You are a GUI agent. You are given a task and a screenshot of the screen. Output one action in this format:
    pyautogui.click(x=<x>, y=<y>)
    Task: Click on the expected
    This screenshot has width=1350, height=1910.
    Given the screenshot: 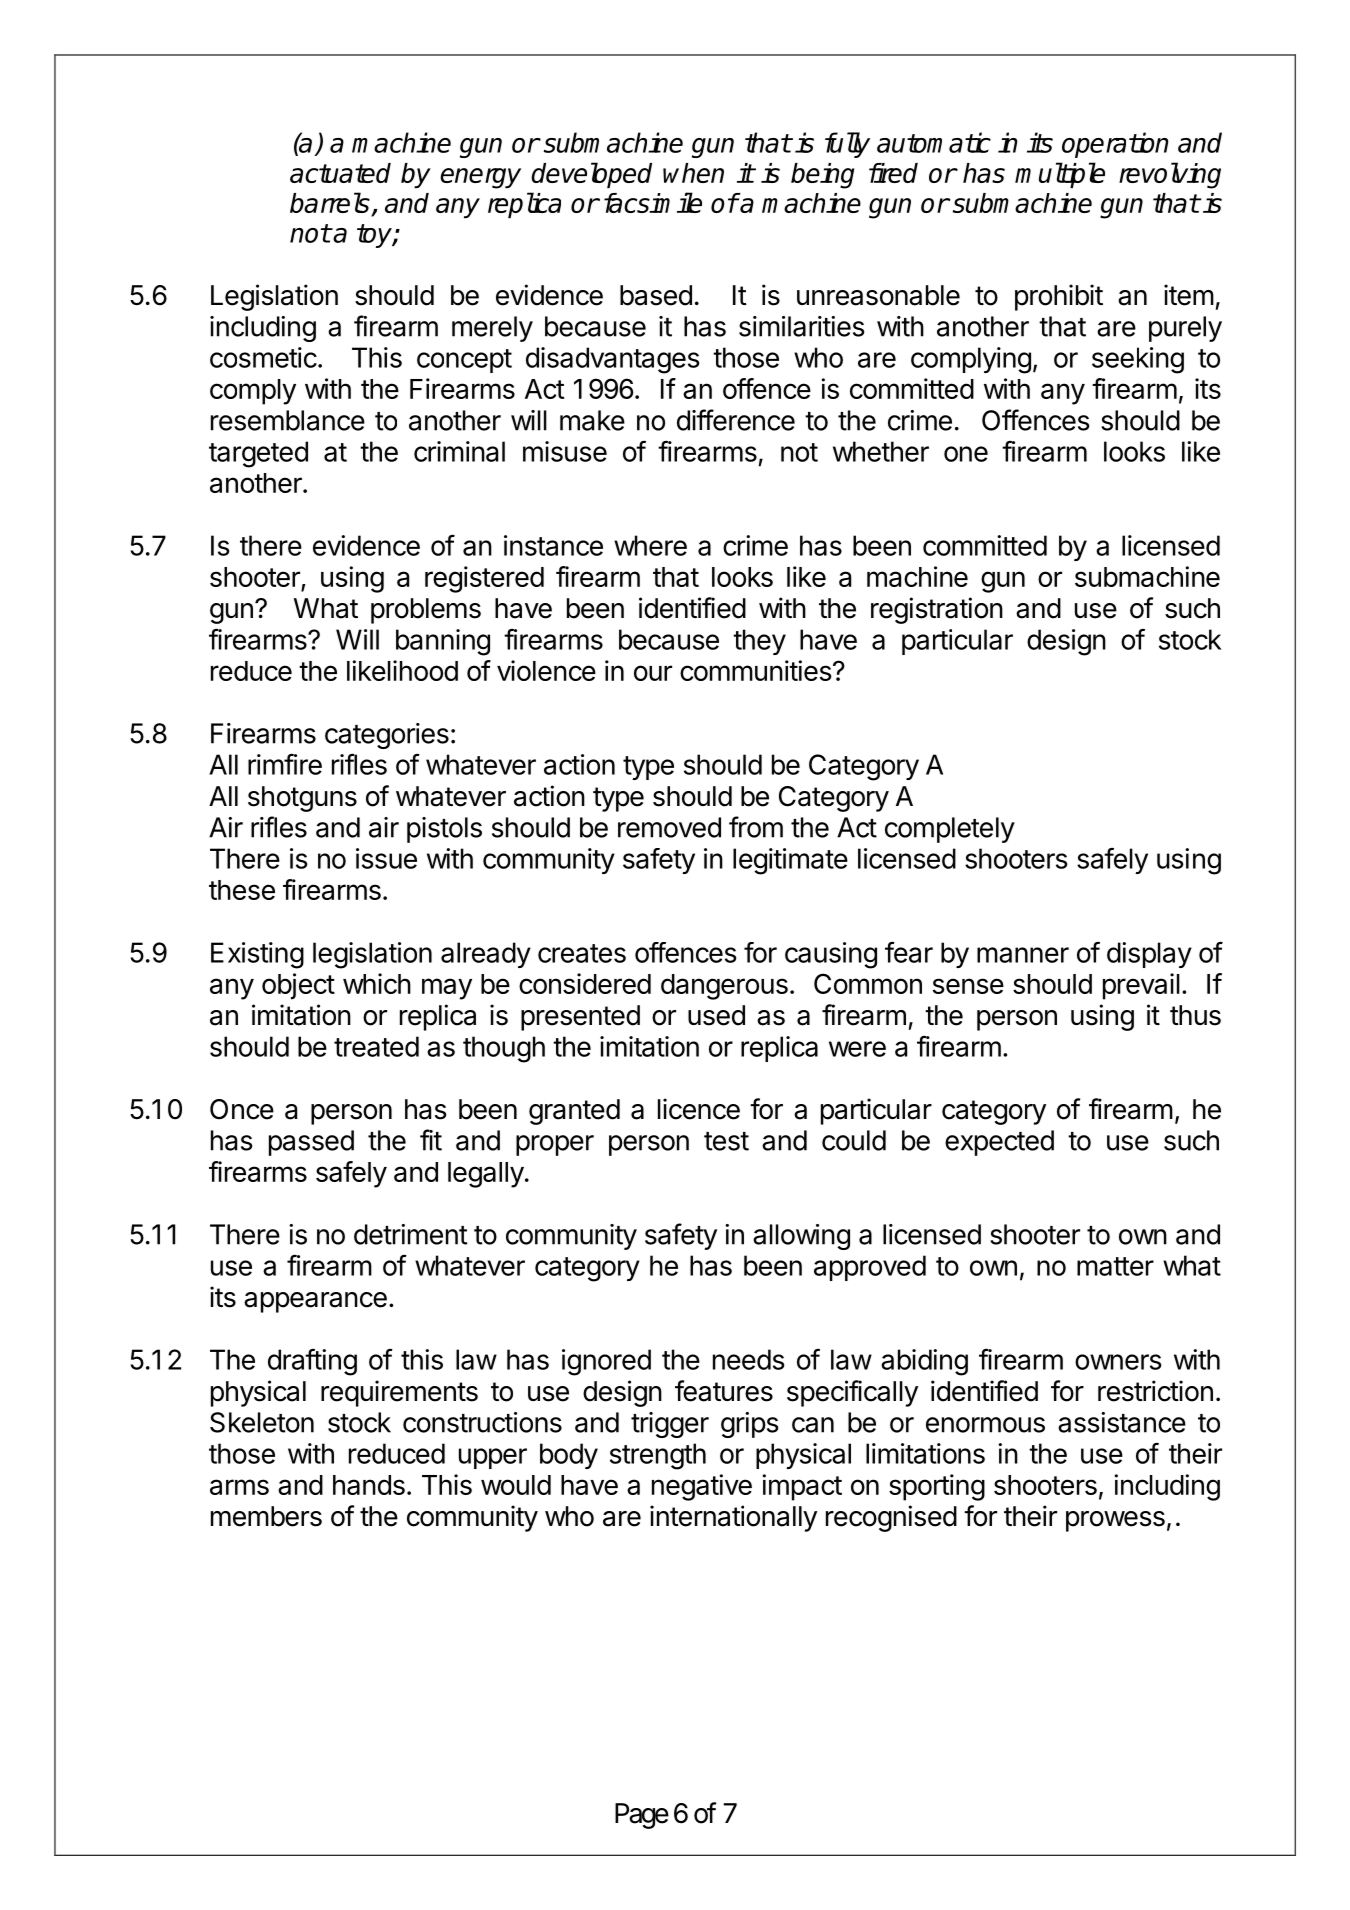 What is the action you would take?
    pyautogui.click(x=999, y=1143)
